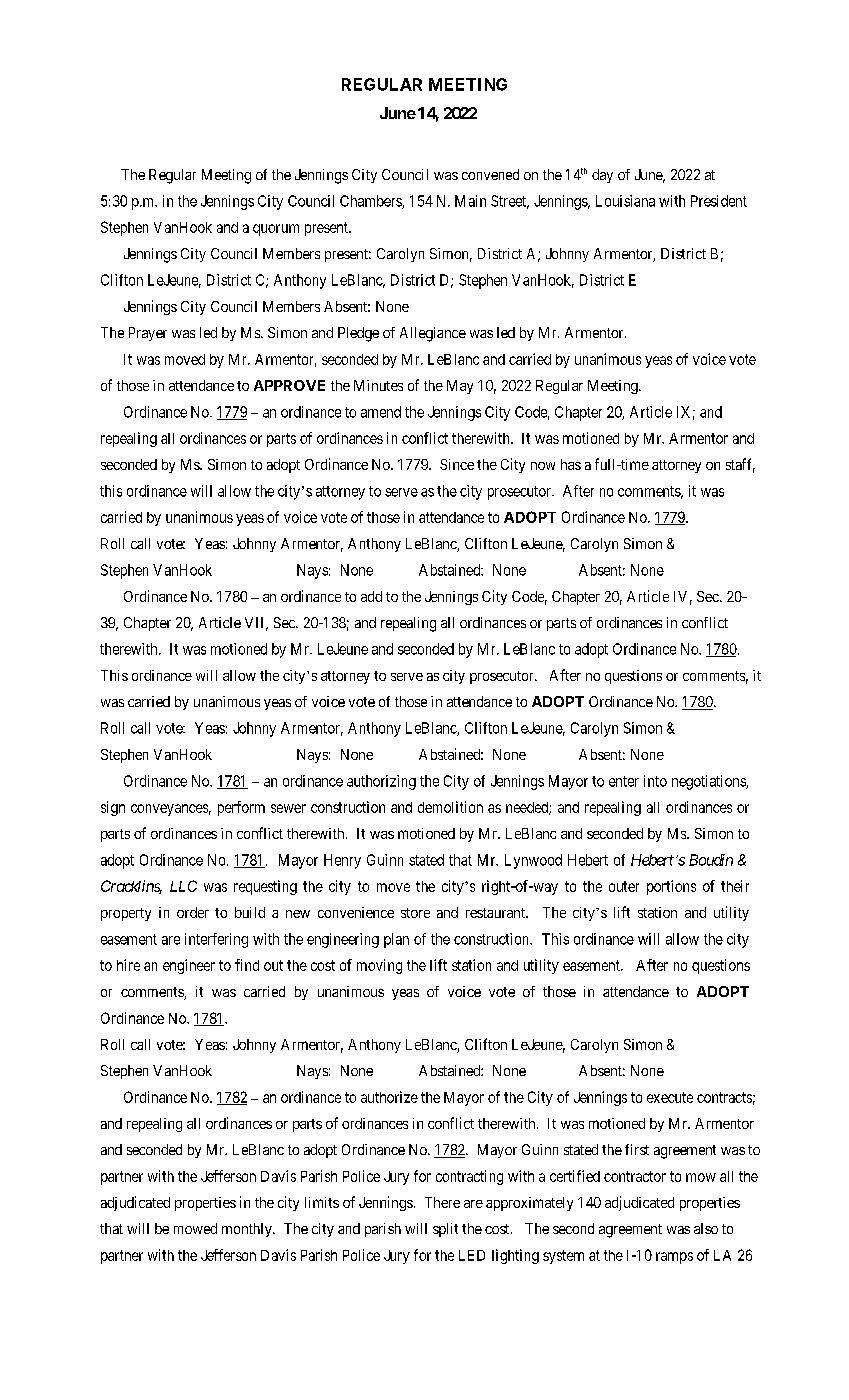 The image size is (849, 1400). Describe the element at coordinates (195, 1228) in the image. I see `mowed` at that location.
